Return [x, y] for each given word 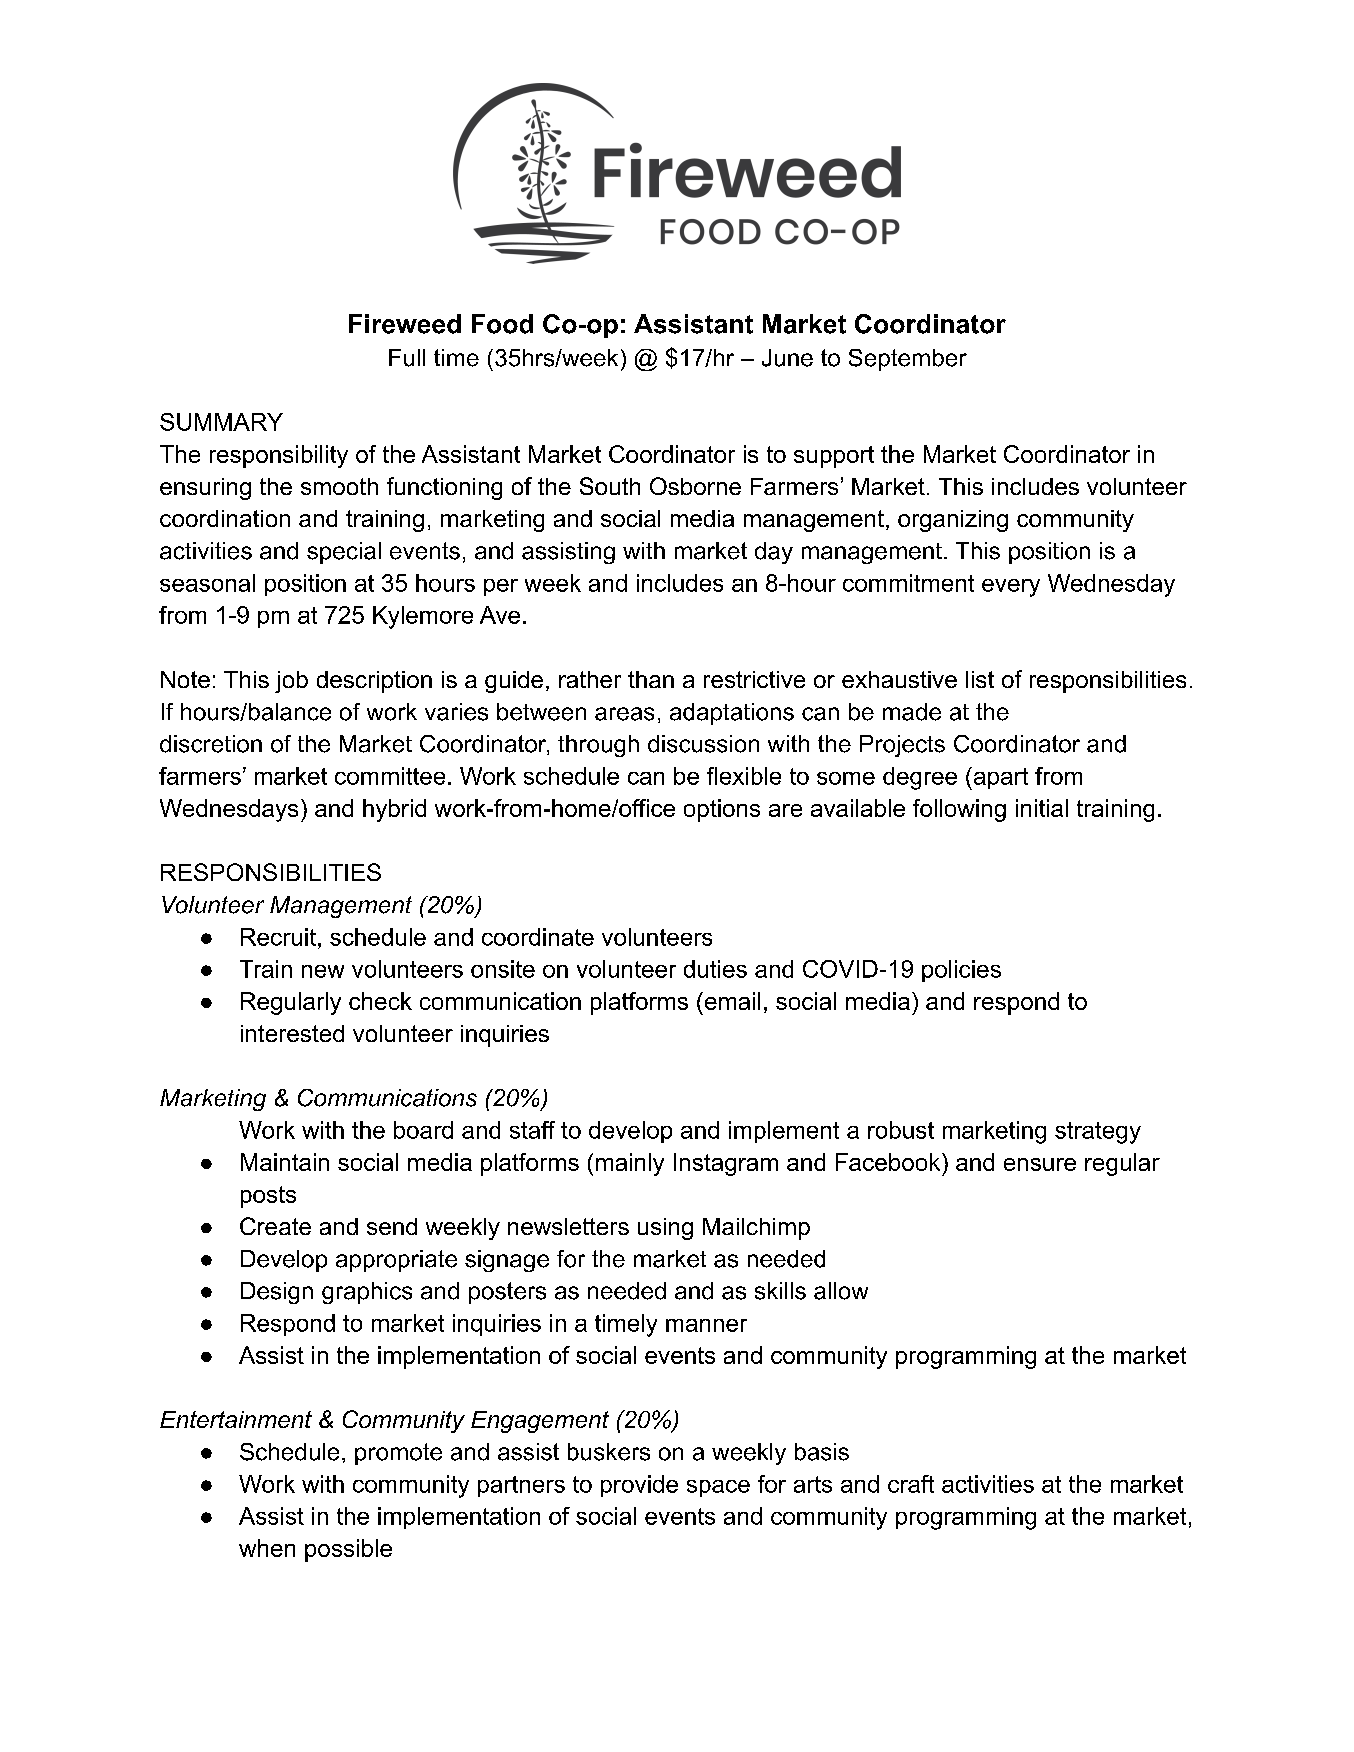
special [344, 553]
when [267, 1548]
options [722, 810]
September [908, 360]
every [1011, 588]
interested [292, 1033]
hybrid [394, 810]
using [665, 1229]
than [651, 679]
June [787, 358]
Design [277, 1293]
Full [407, 358]
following [959, 810]
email [731, 1001]
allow [841, 1291]
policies [961, 971]
